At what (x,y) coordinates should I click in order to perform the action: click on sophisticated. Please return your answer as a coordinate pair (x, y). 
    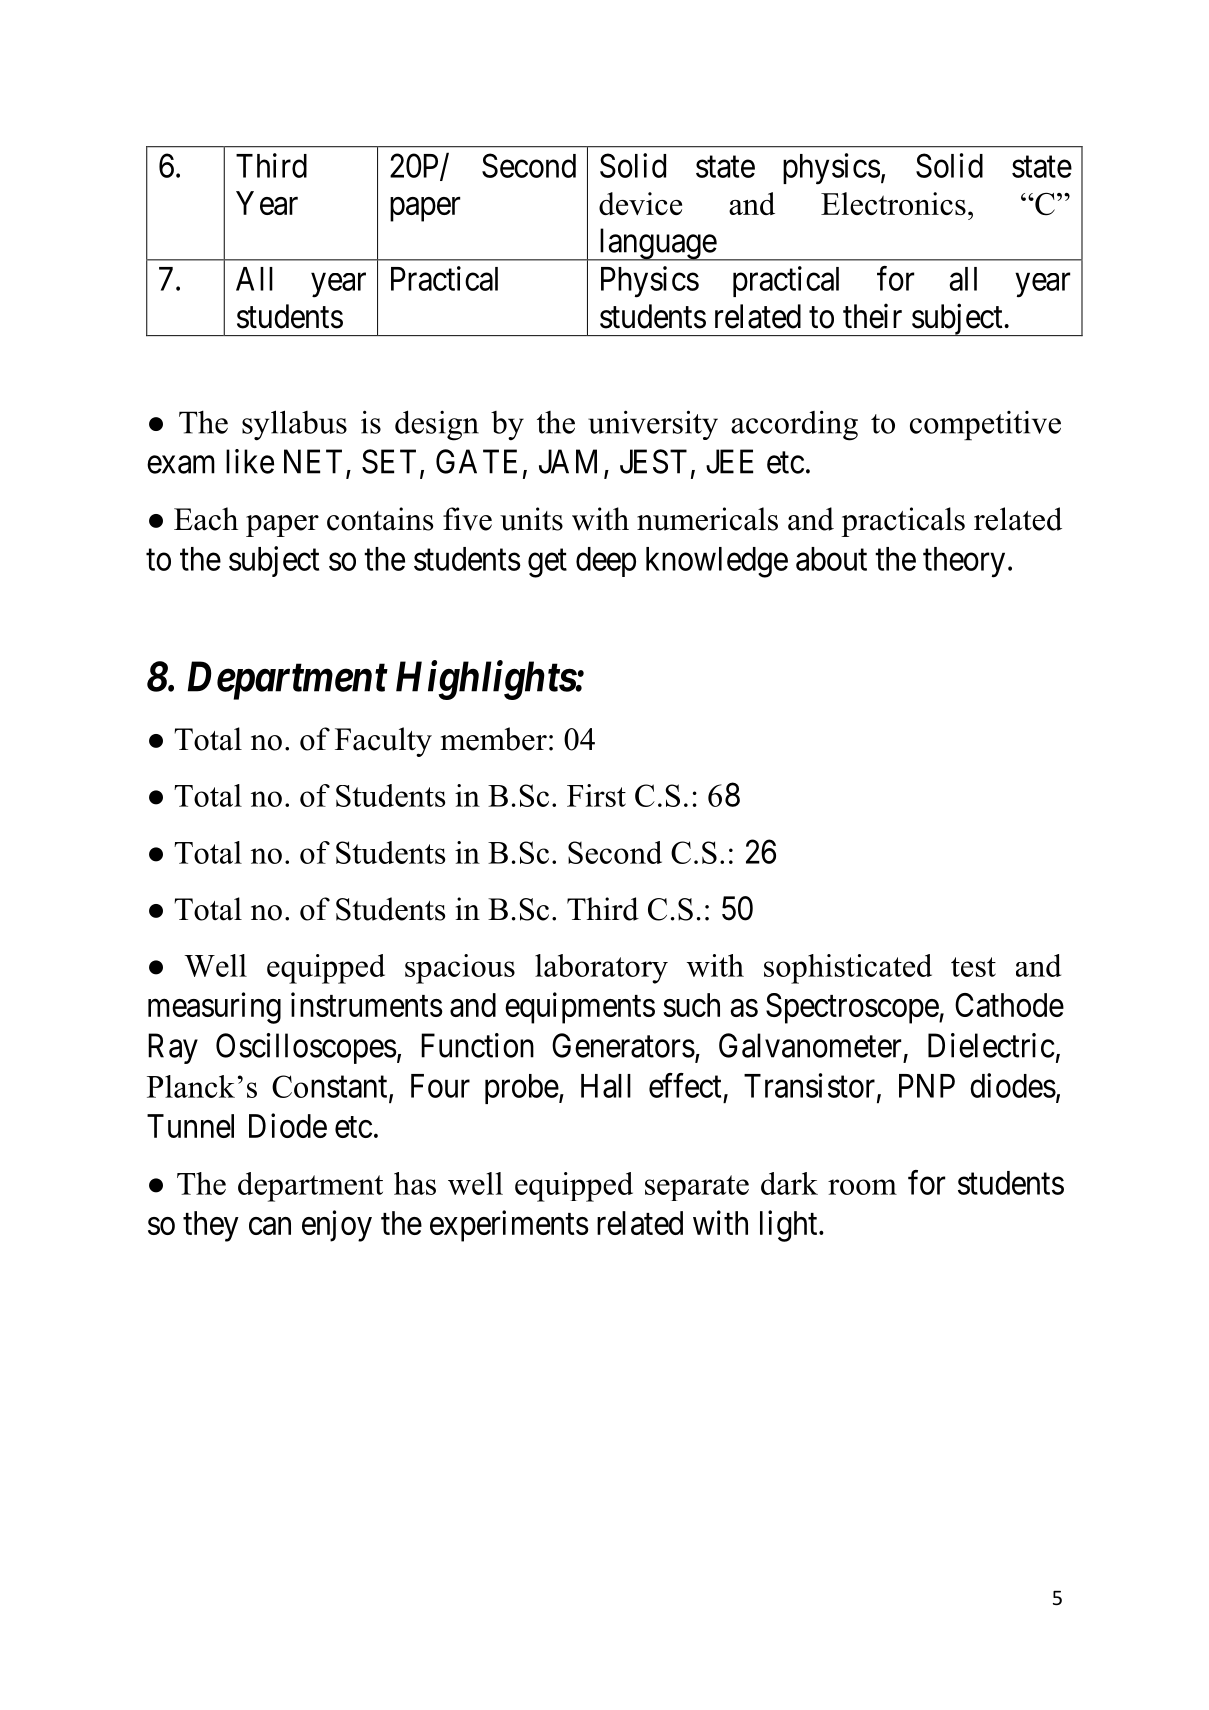
    Looking at the image, I should click on (848, 969).
